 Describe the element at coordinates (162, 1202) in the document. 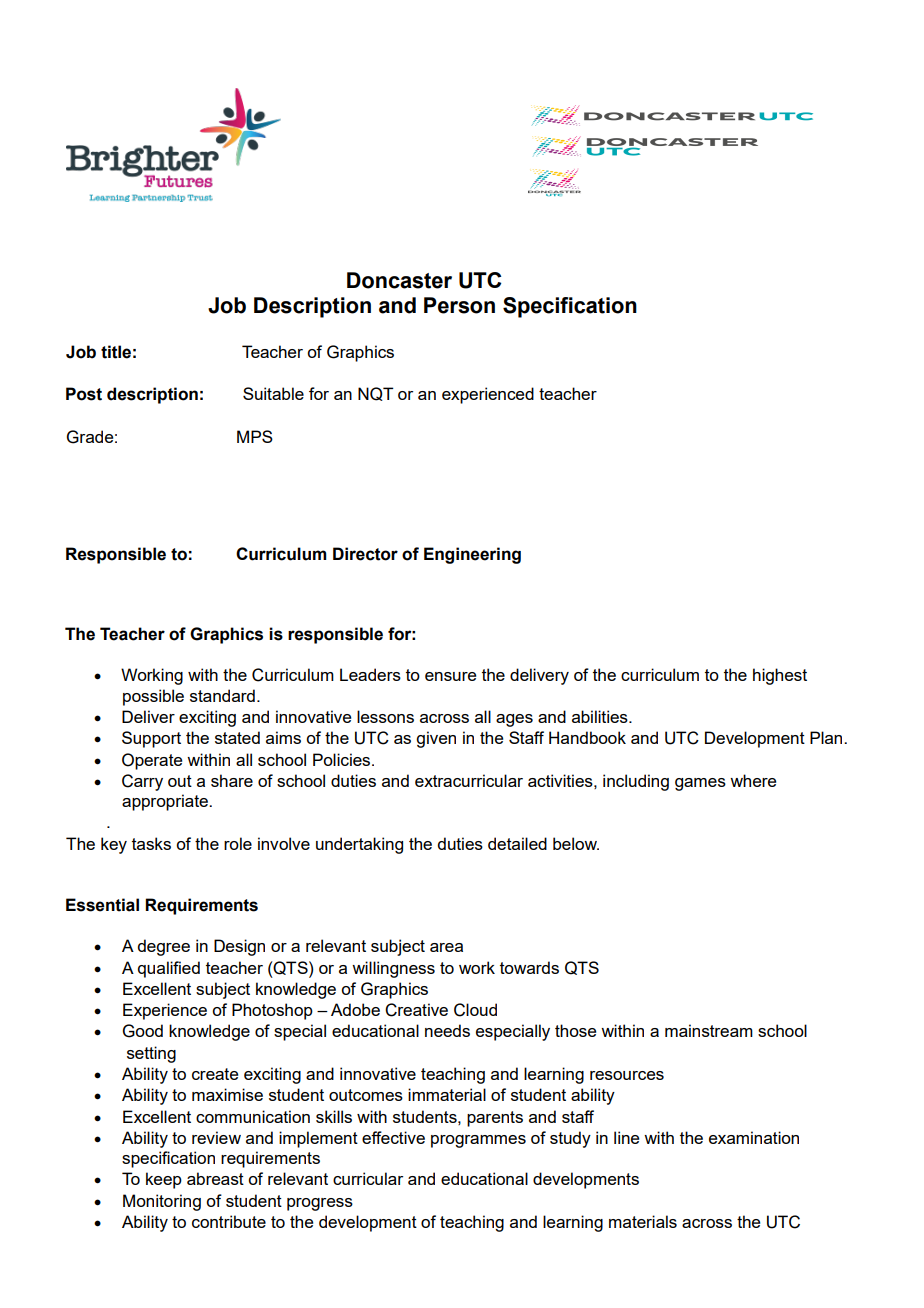

I see `Monitoring` at that location.
